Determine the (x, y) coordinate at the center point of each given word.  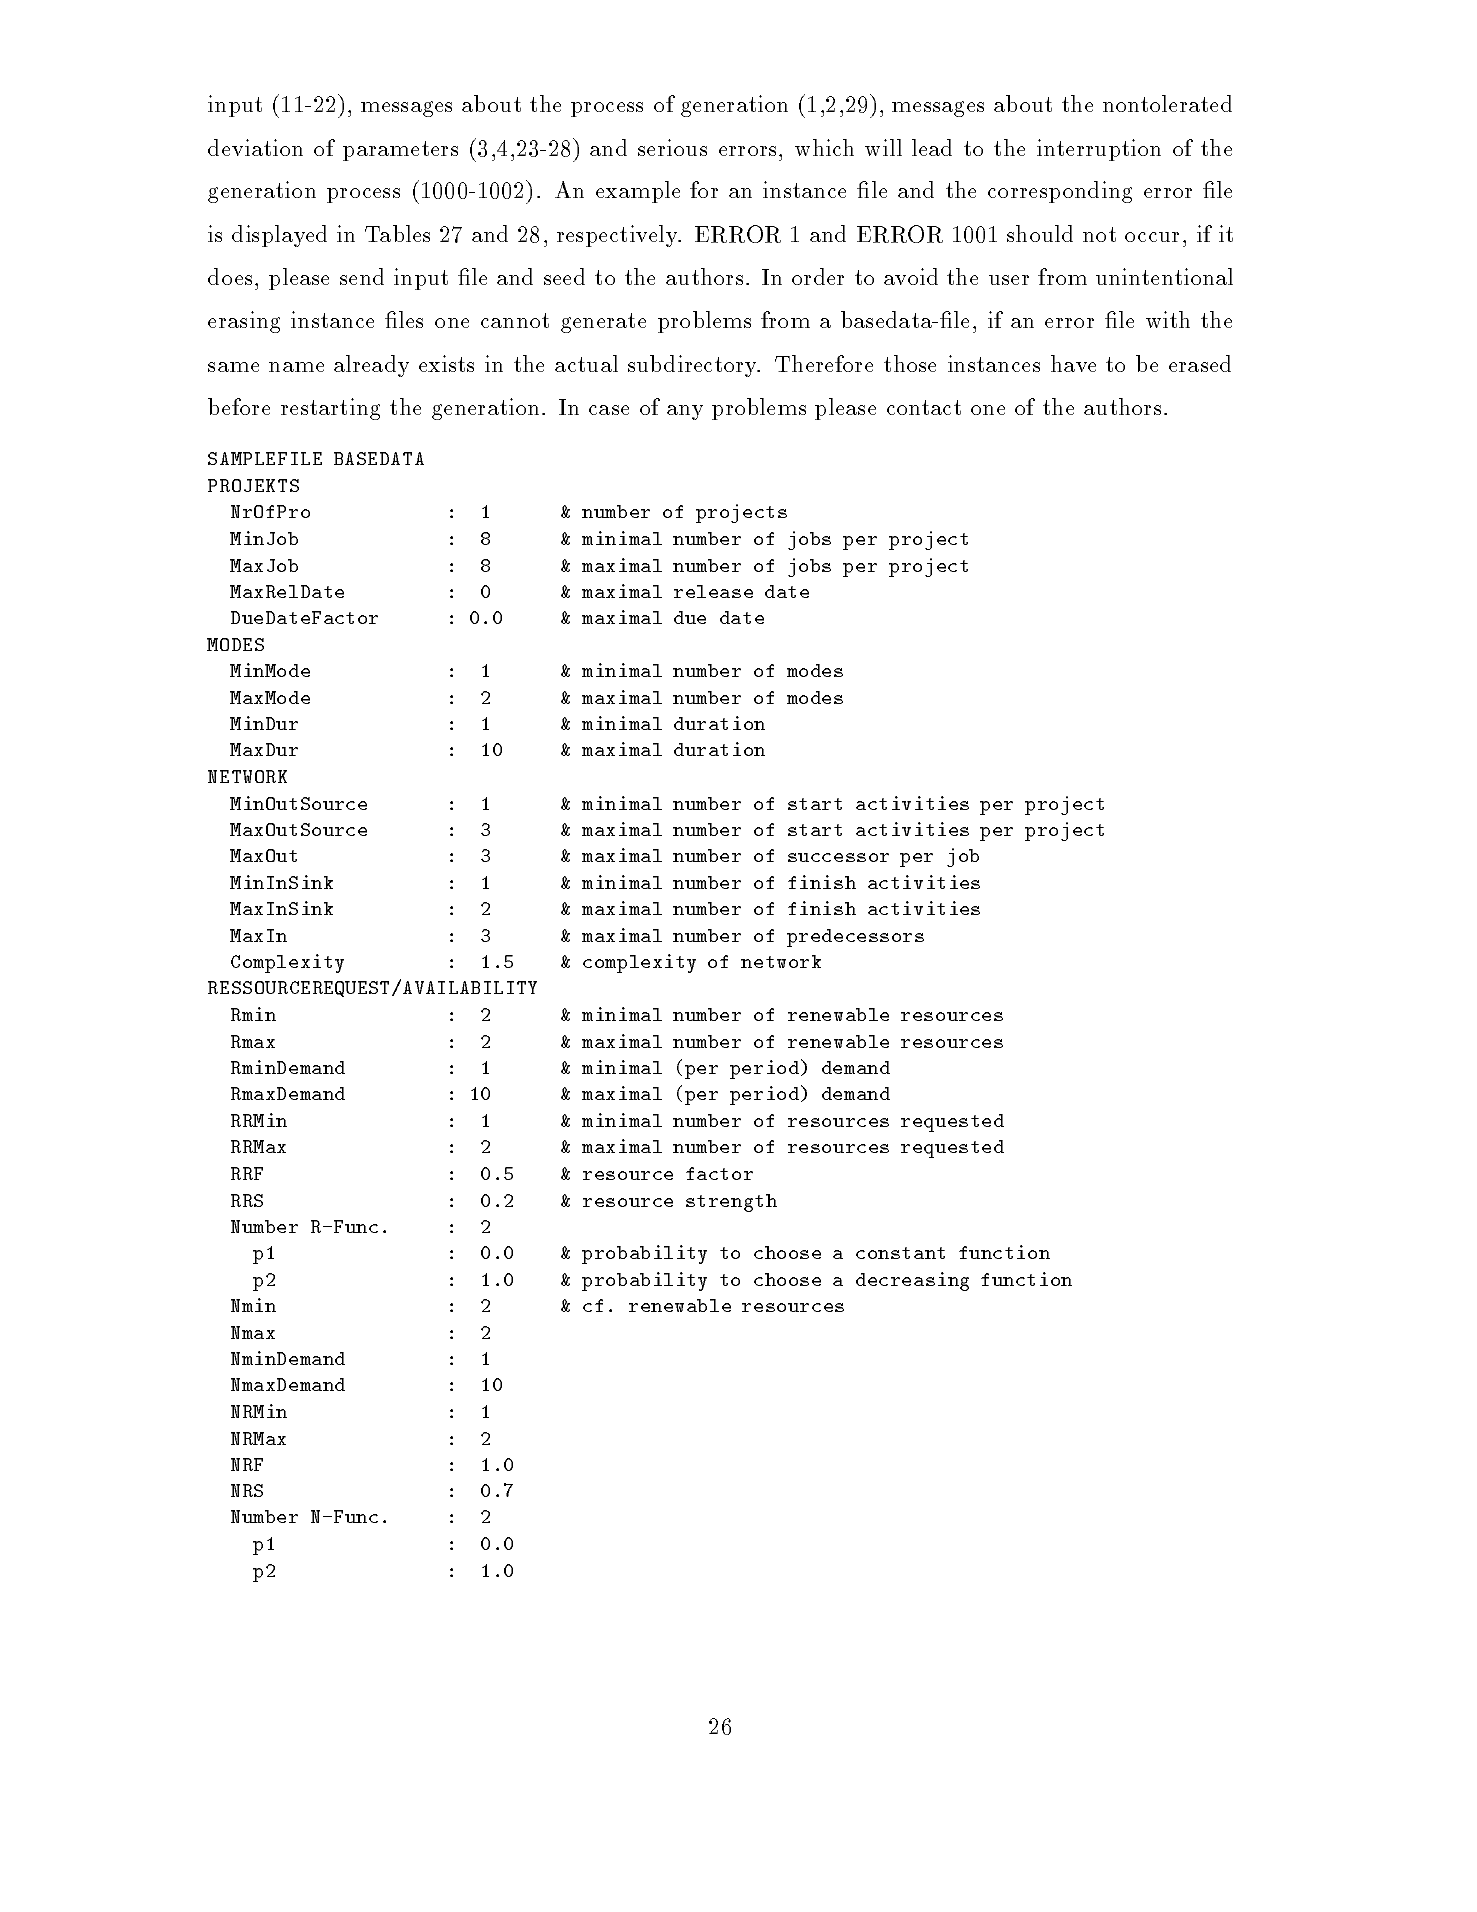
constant (900, 1253)
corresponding (1060, 192)
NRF (247, 1464)
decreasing (912, 1281)
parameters (400, 151)
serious (672, 147)
